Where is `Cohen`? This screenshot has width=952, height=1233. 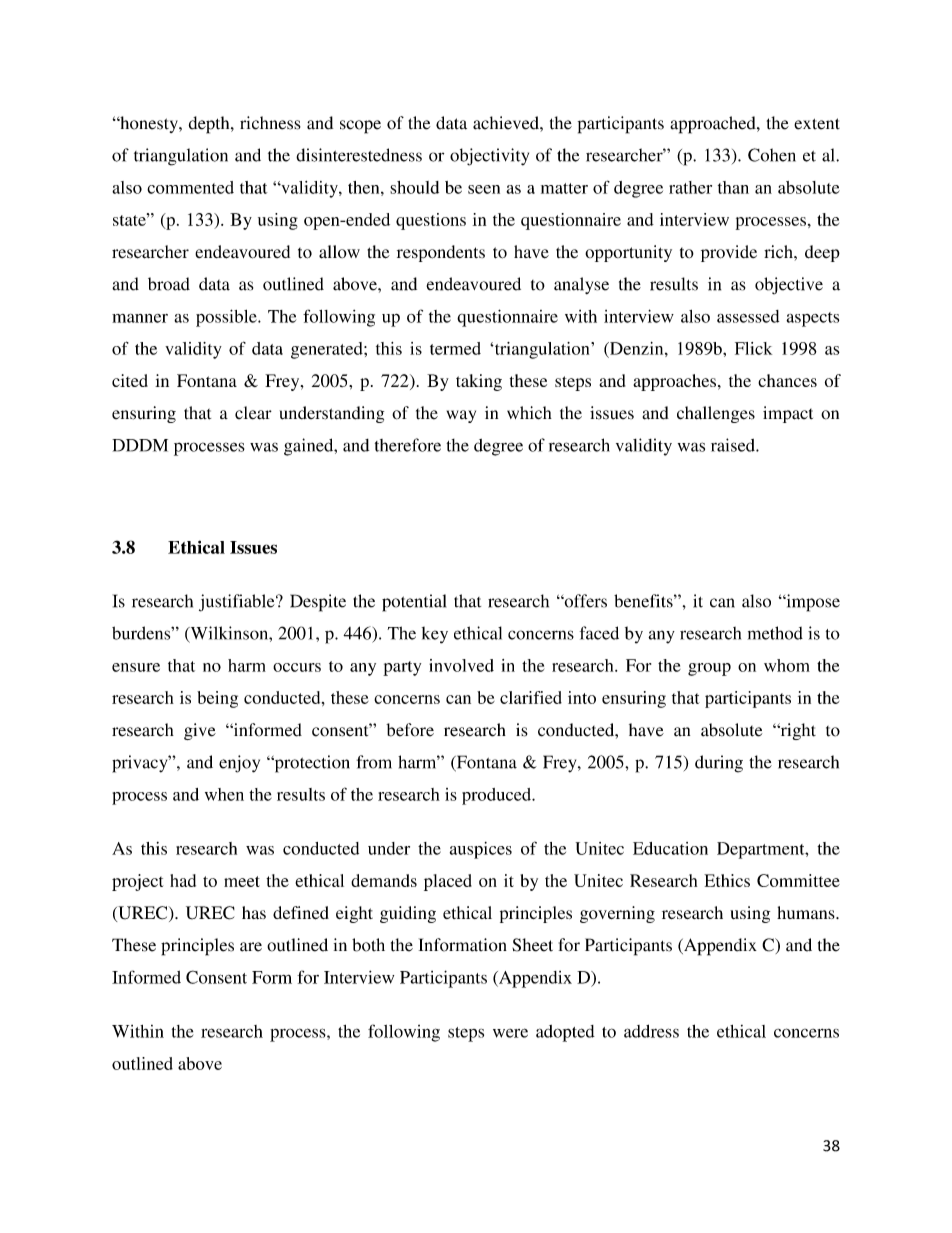
Cohen is located at coordinates (772, 155).
